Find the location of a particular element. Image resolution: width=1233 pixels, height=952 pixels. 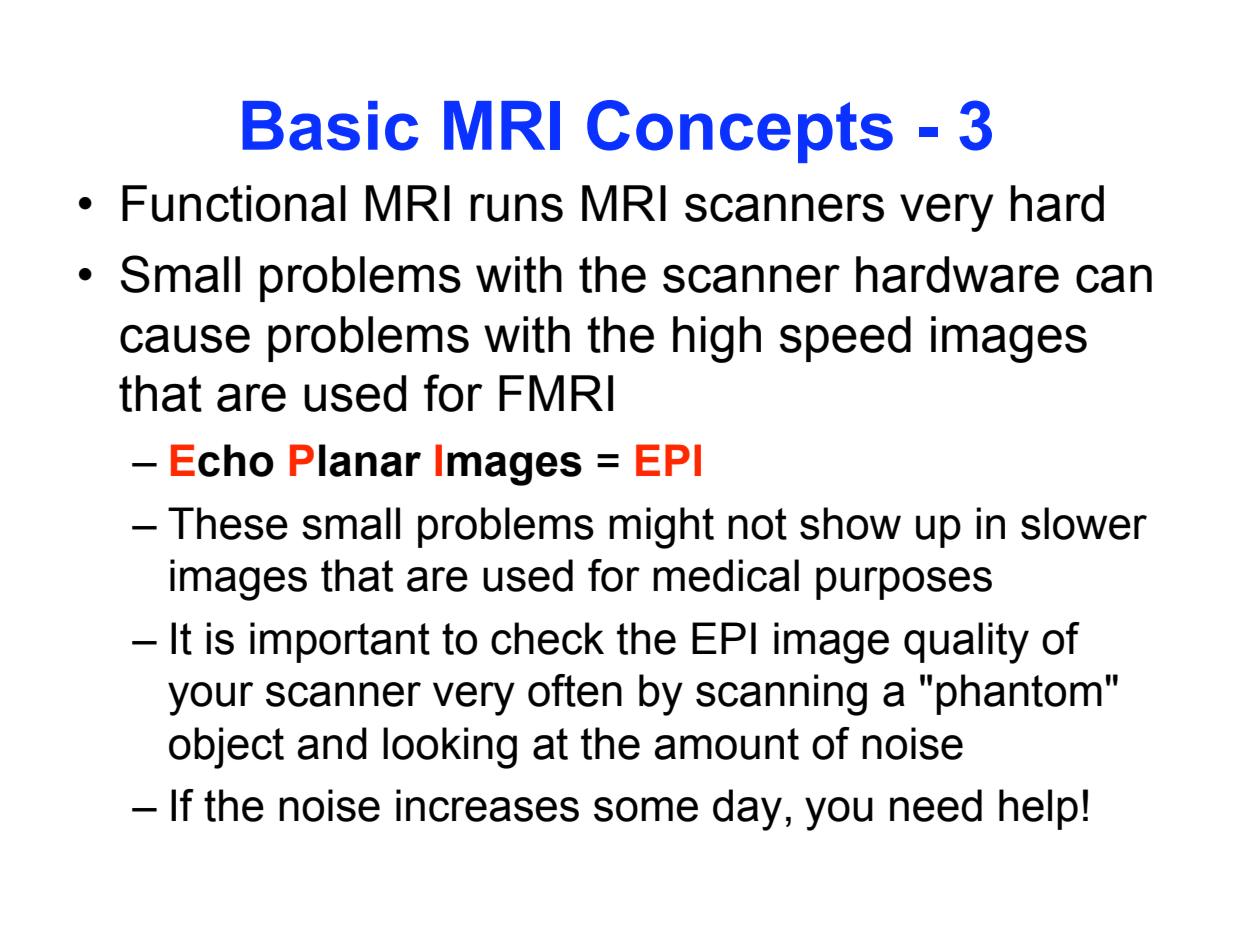

some is located at coordinates (646, 809).
